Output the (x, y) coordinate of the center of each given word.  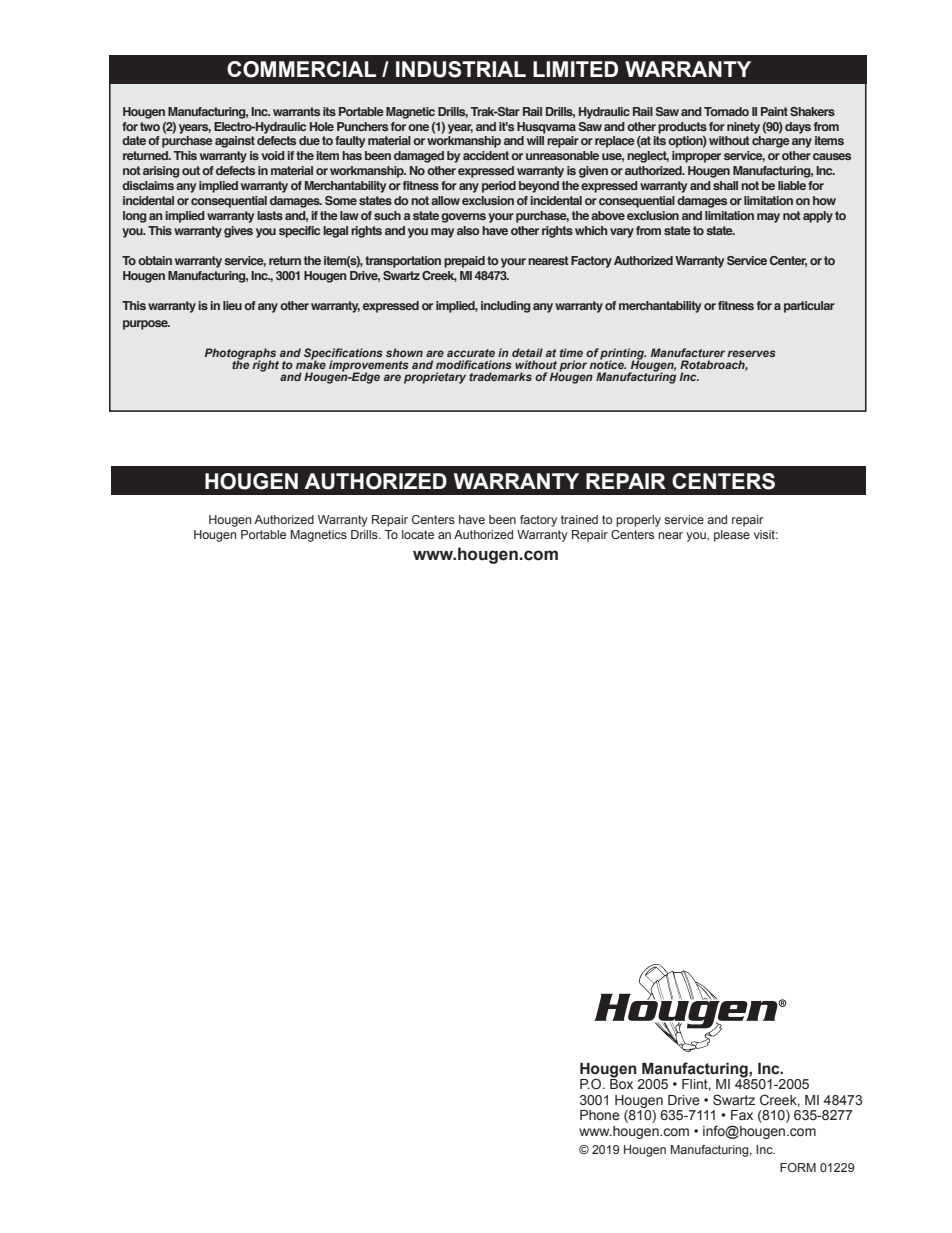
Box (621, 1082)
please (732, 536)
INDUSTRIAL (461, 69)
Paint (774, 111)
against (235, 142)
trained (579, 519)
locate (418, 534)
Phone (600, 1115)
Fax (742, 1115)
